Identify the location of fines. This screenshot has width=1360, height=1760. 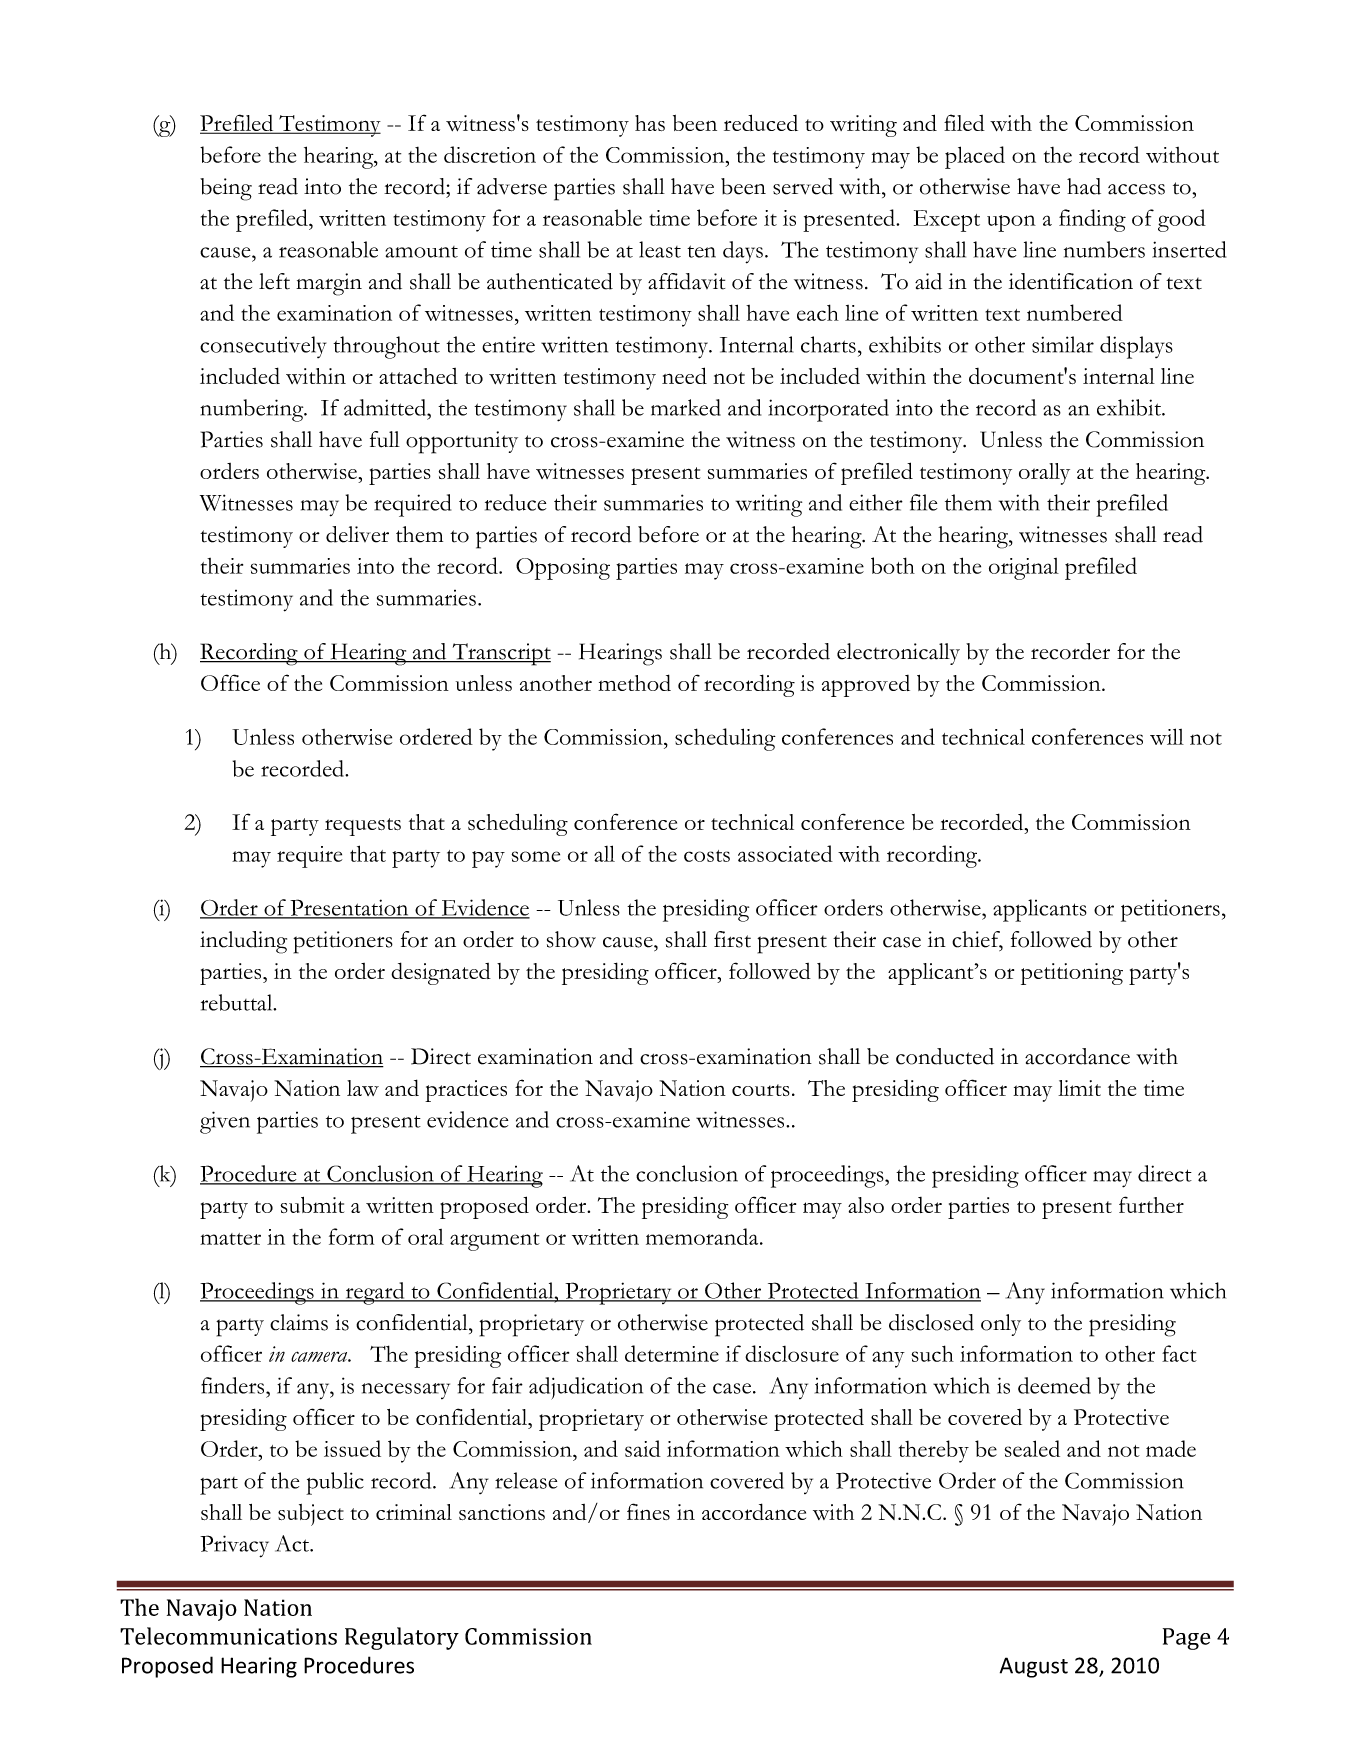
(648, 1511).
